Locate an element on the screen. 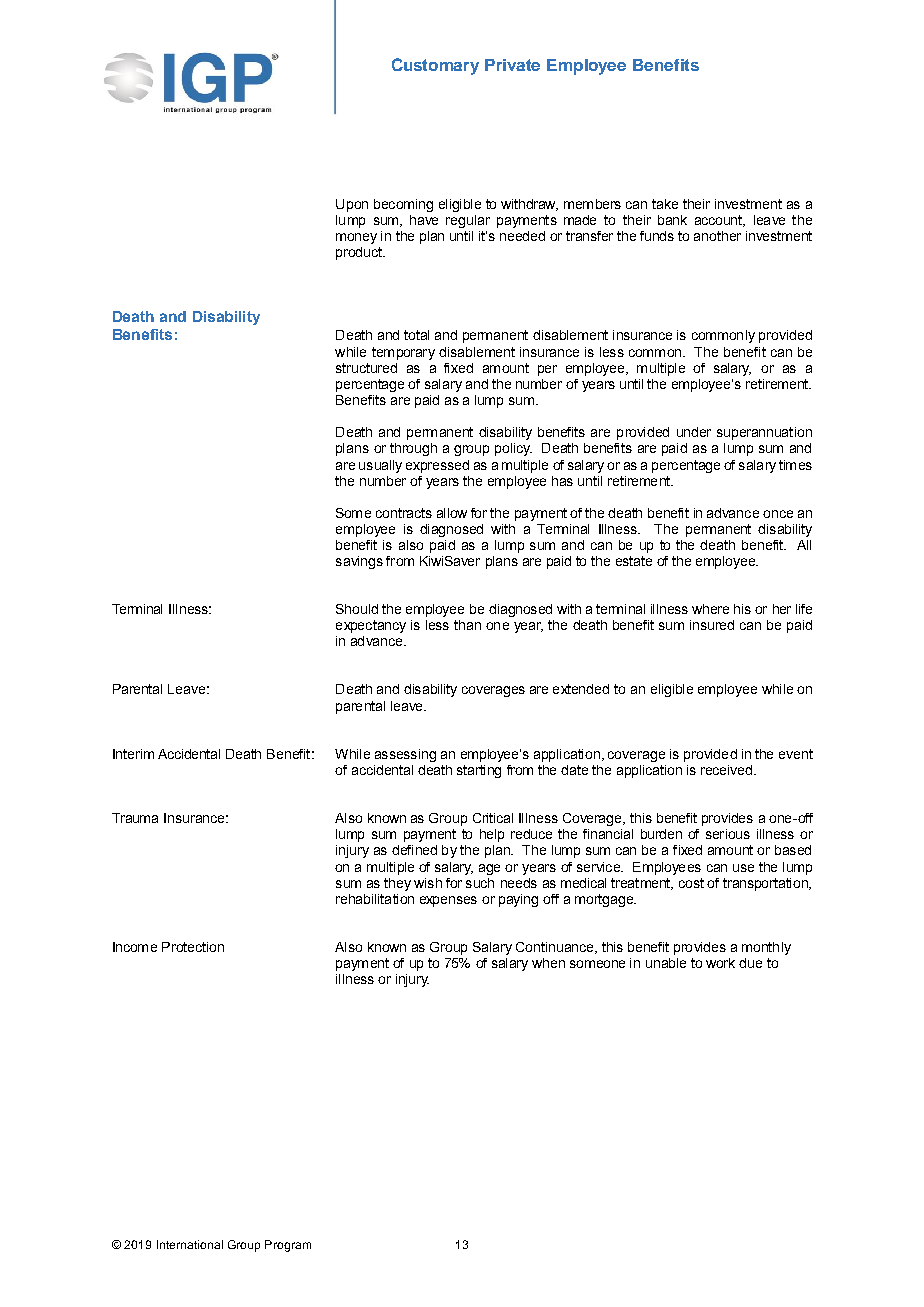  Upon is located at coordinates (352, 205).
